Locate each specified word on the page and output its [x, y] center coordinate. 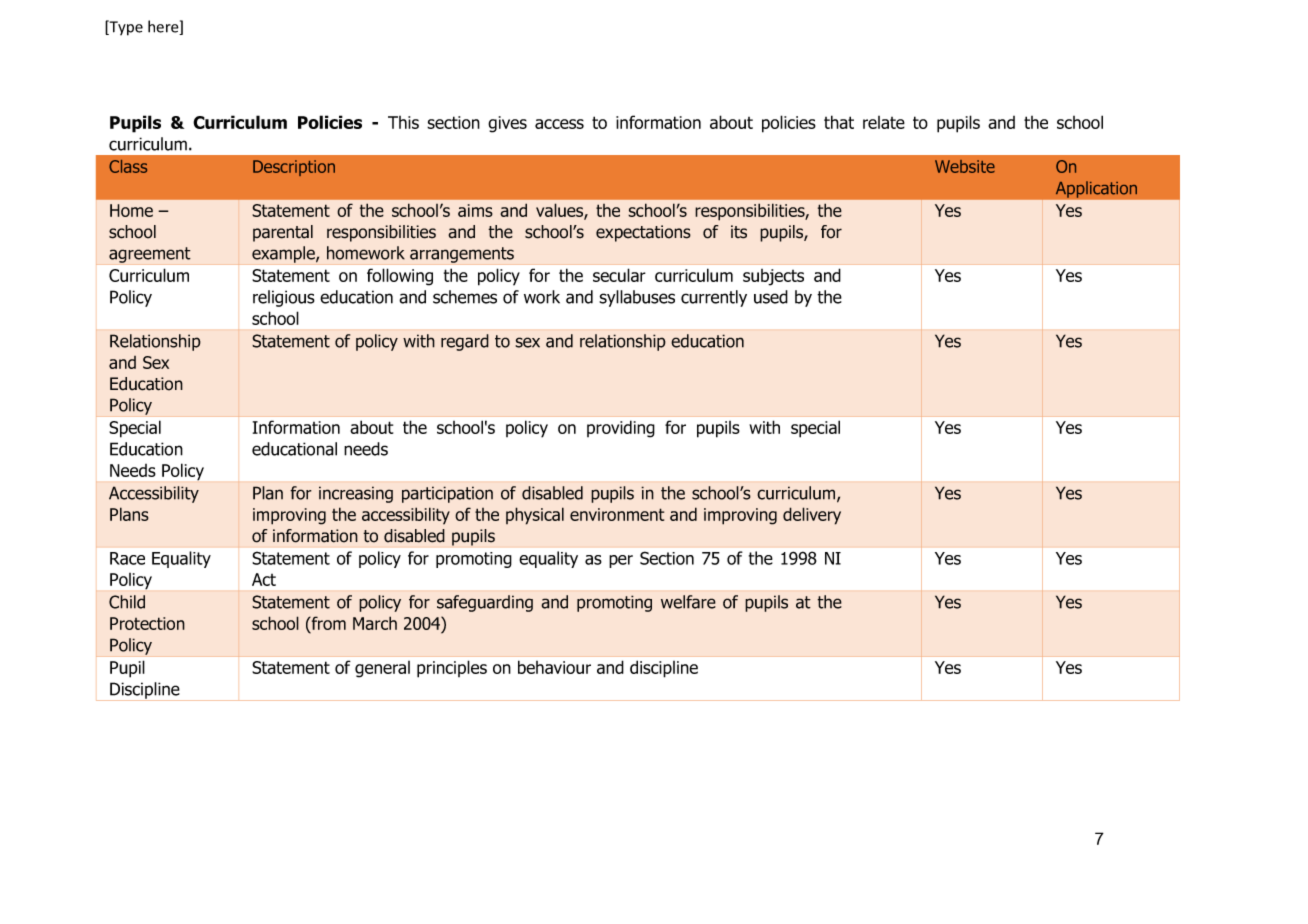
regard [465, 342]
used [771, 297]
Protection [147, 623]
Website [965, 166]
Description [294, 168]
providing [621, 429]
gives [507, 124]
